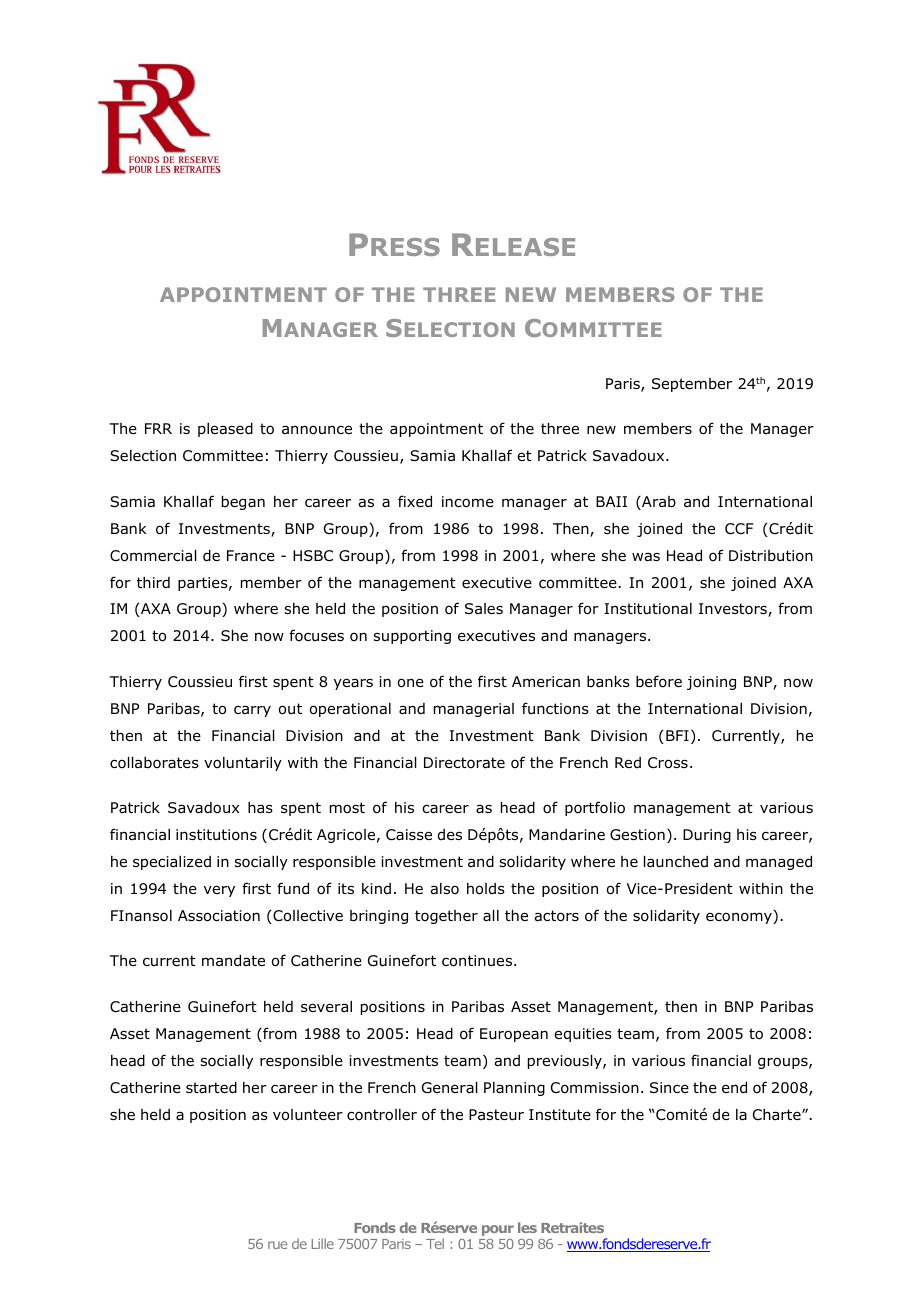 This document has height=1308, width=924. I want to click on rue, so click(277, 1245).
